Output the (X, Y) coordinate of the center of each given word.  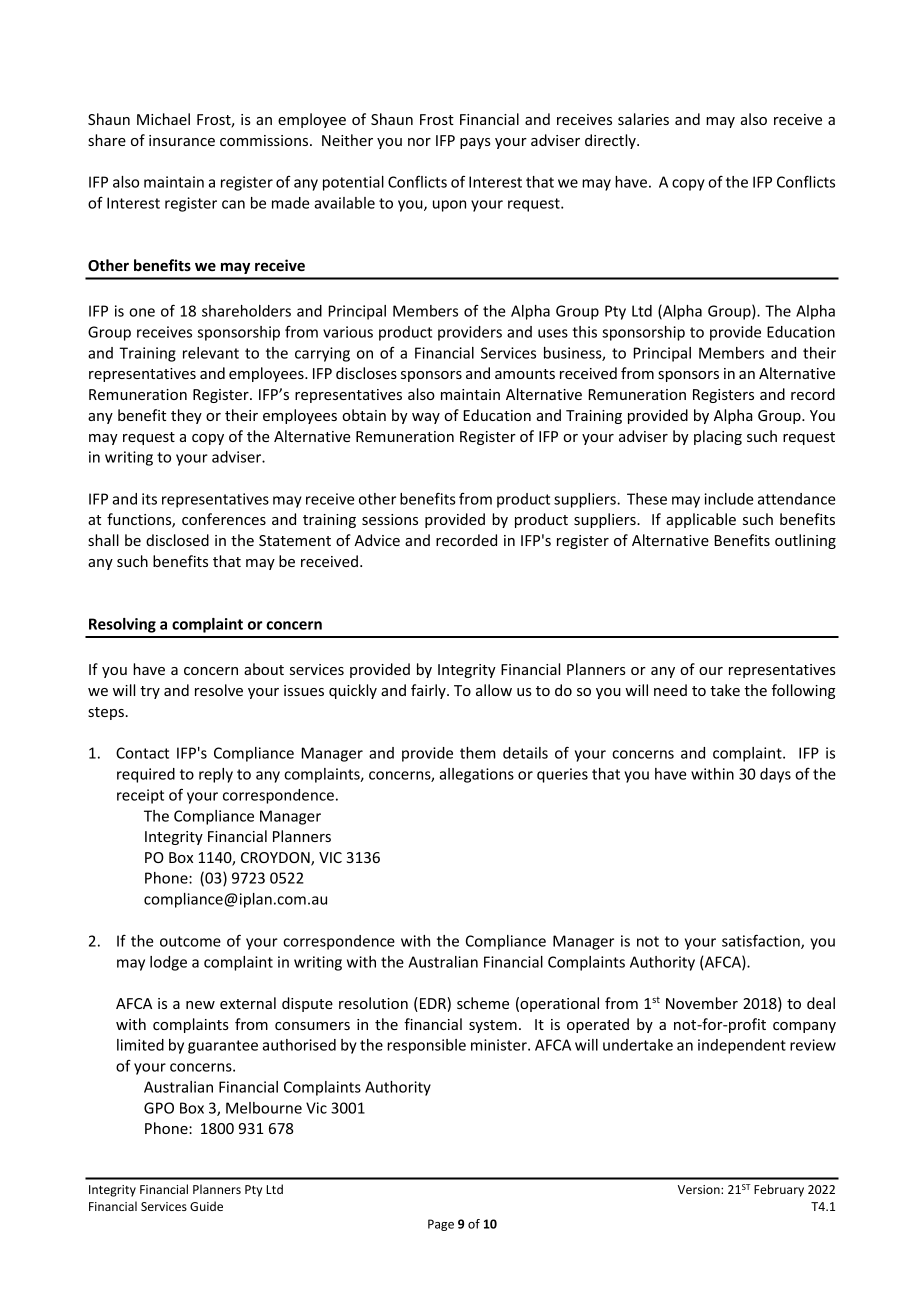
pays (475, 143)
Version (700, 1189)
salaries (643, 119)
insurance (182, 140)
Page (441, 1225)
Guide (206, 1206)
